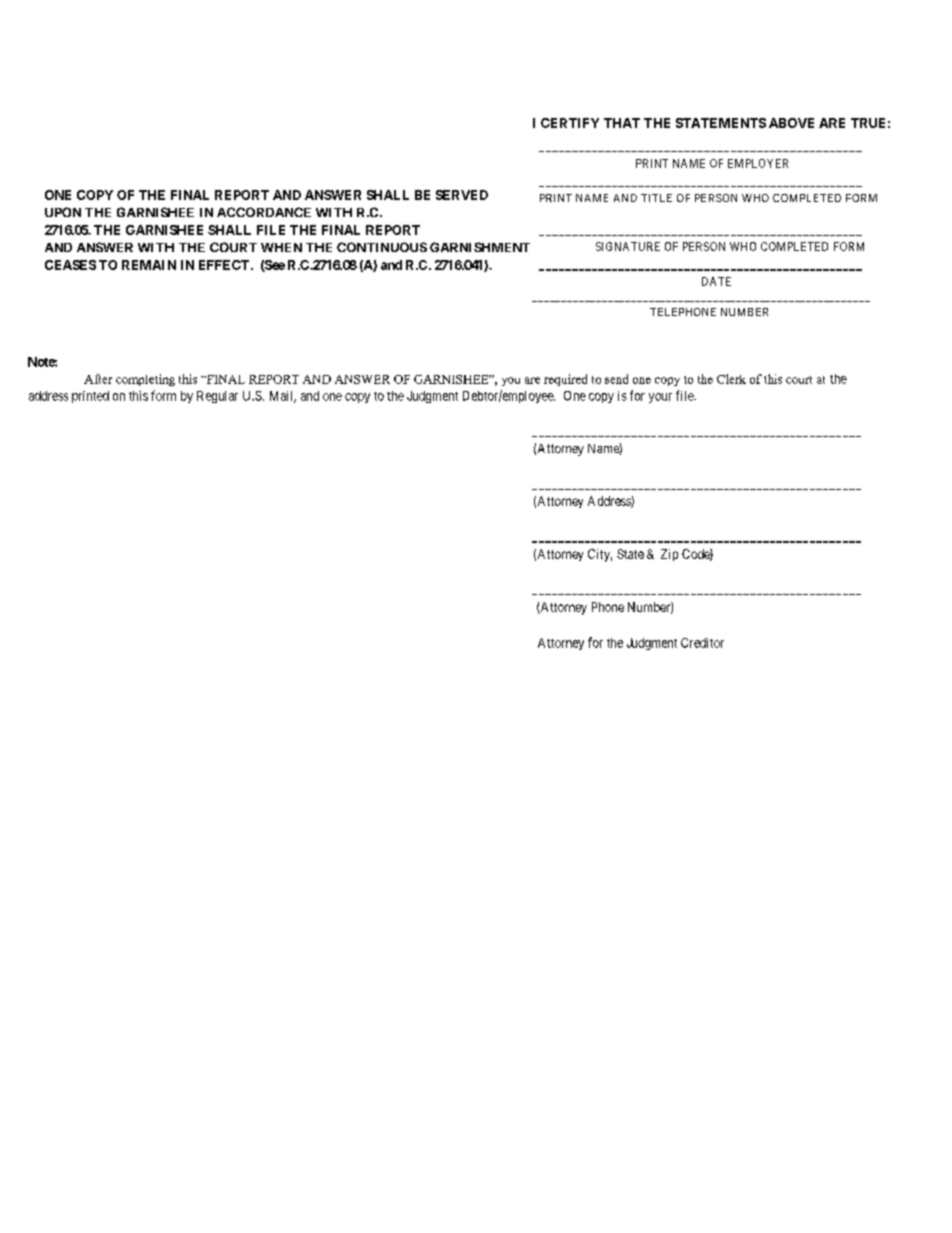 Image resolution: width=952 pixels, height=1233 pixels. I want to click on Creditor, so click(702, 643).
